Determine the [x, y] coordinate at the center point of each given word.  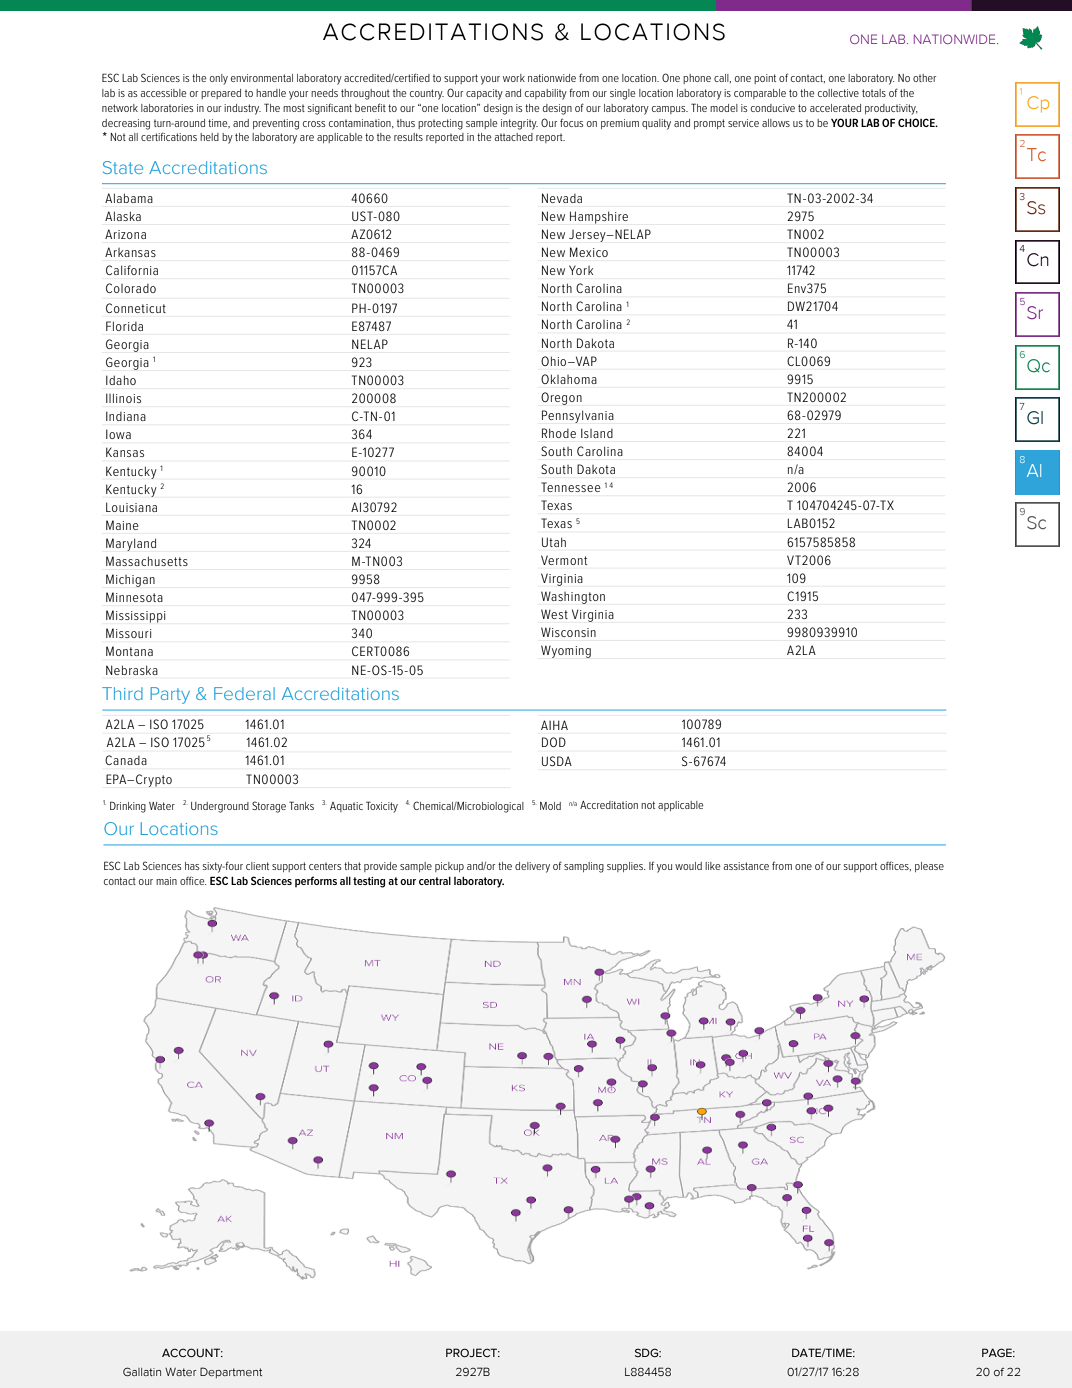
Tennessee [571, 487]
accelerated [835, 108]
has [192, 866]
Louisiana [131, 507]
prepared [221, 94]
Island [597, 433]
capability [546, 94]
